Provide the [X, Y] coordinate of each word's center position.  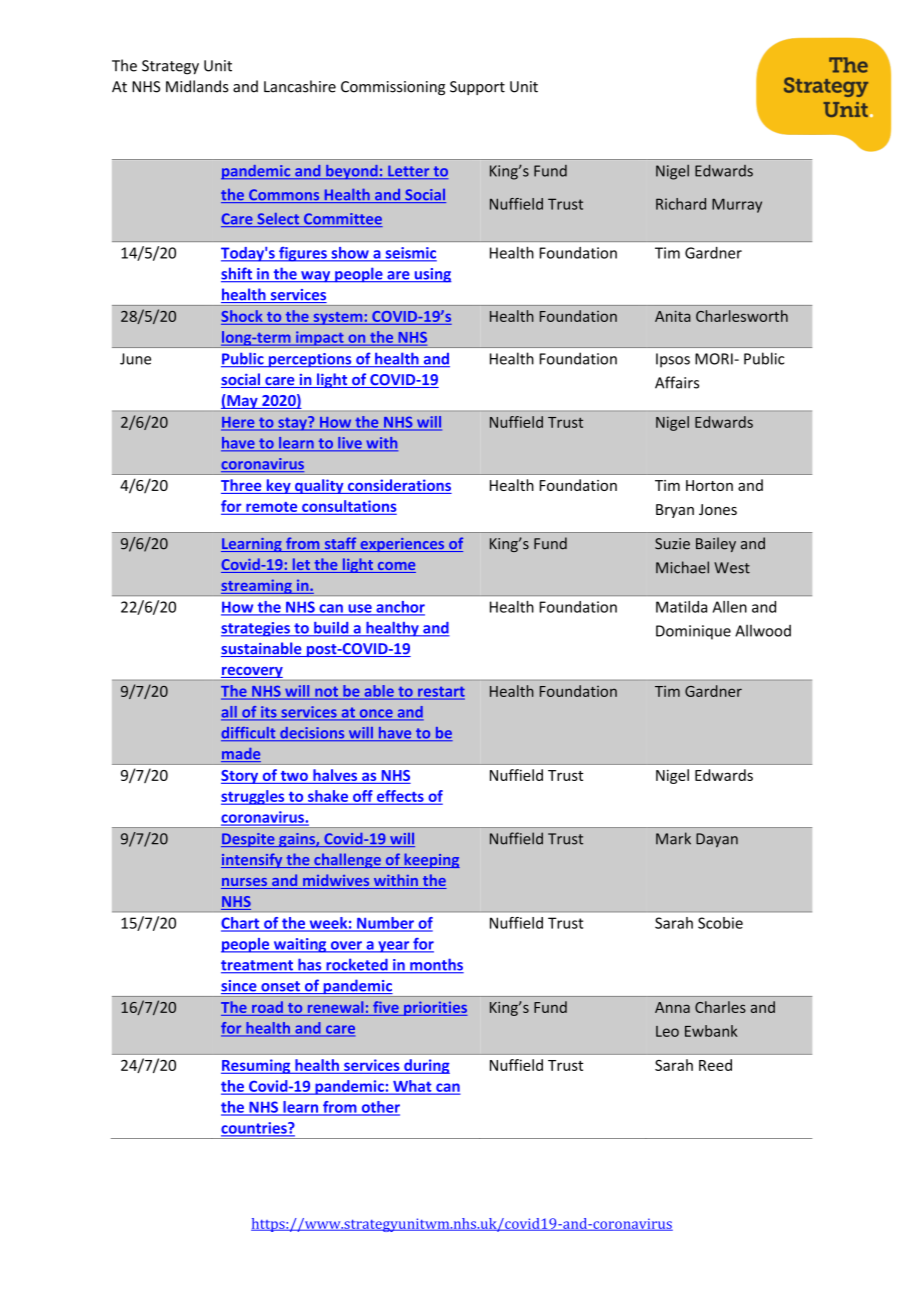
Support [477, 88]
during [426, 1066]
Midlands [197, 86]
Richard [681, 204]
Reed [715, 1065]
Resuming [257, 1066]
